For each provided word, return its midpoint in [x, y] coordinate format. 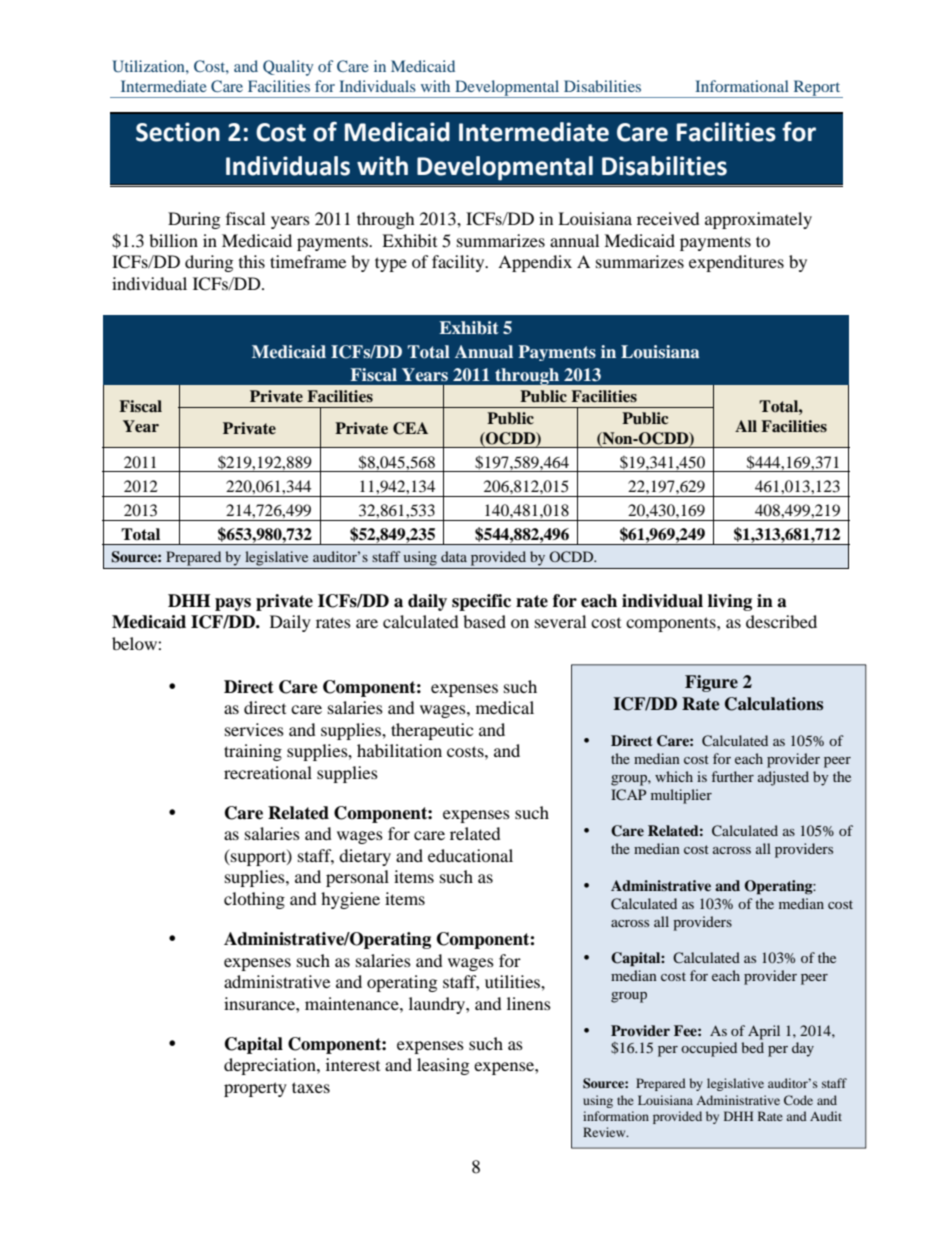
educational [470, 855]
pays [233, 604]
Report [817, 89]
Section [178, 132]
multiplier [681, 796]
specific [481, 602]
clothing [254, 900]
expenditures [736, 263]
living [730, 602]
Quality [288, 68]
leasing [443, 1066]
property [255, 1089]
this [252, 261]
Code [798, 1100]
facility [459, 263]
